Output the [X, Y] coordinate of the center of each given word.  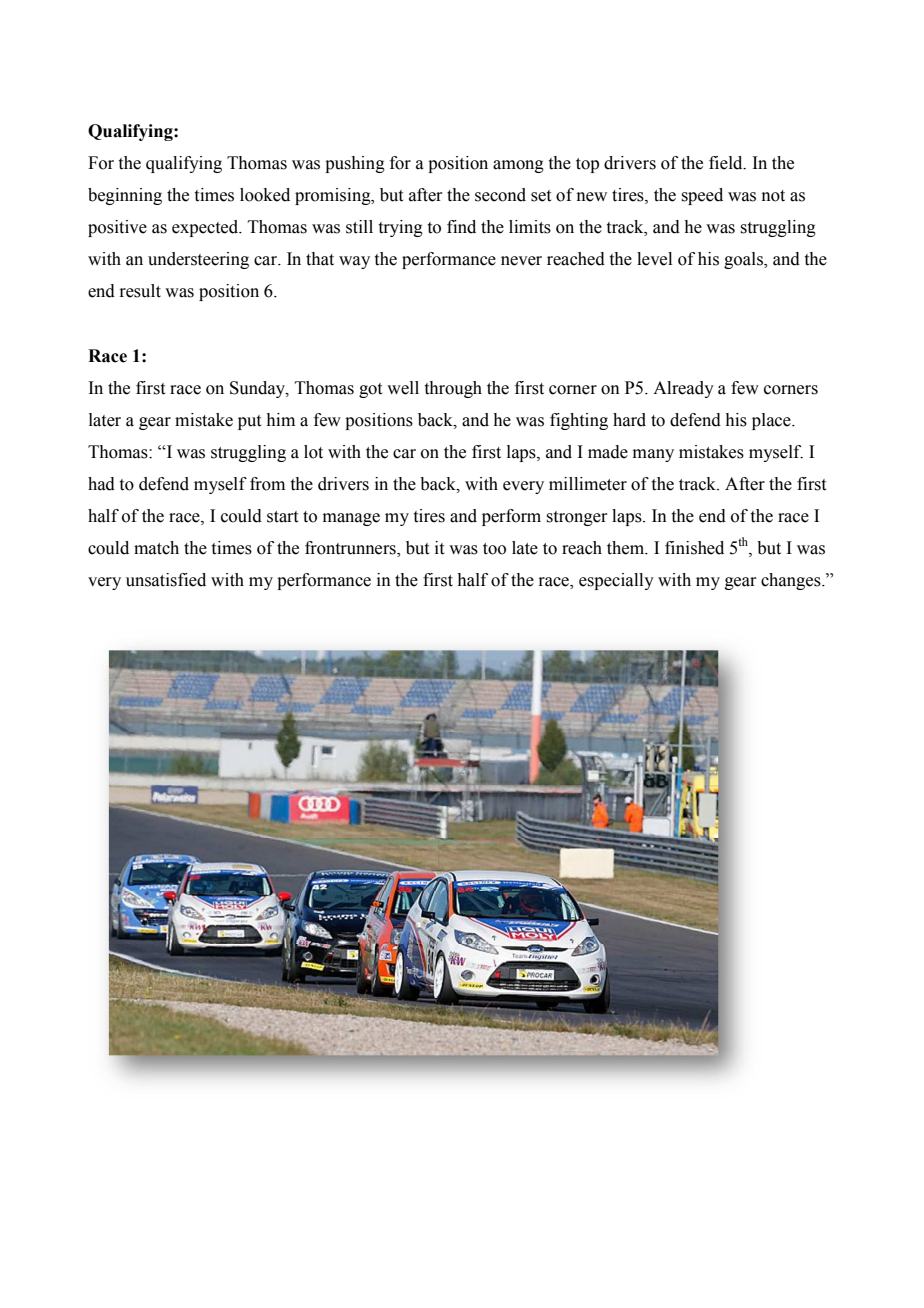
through [453, 389]
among [518, 166]
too [494, 549]
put [249, 422]
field [727, 163]
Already [683, 389]
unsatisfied [166, 580]
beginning [125, 196]
